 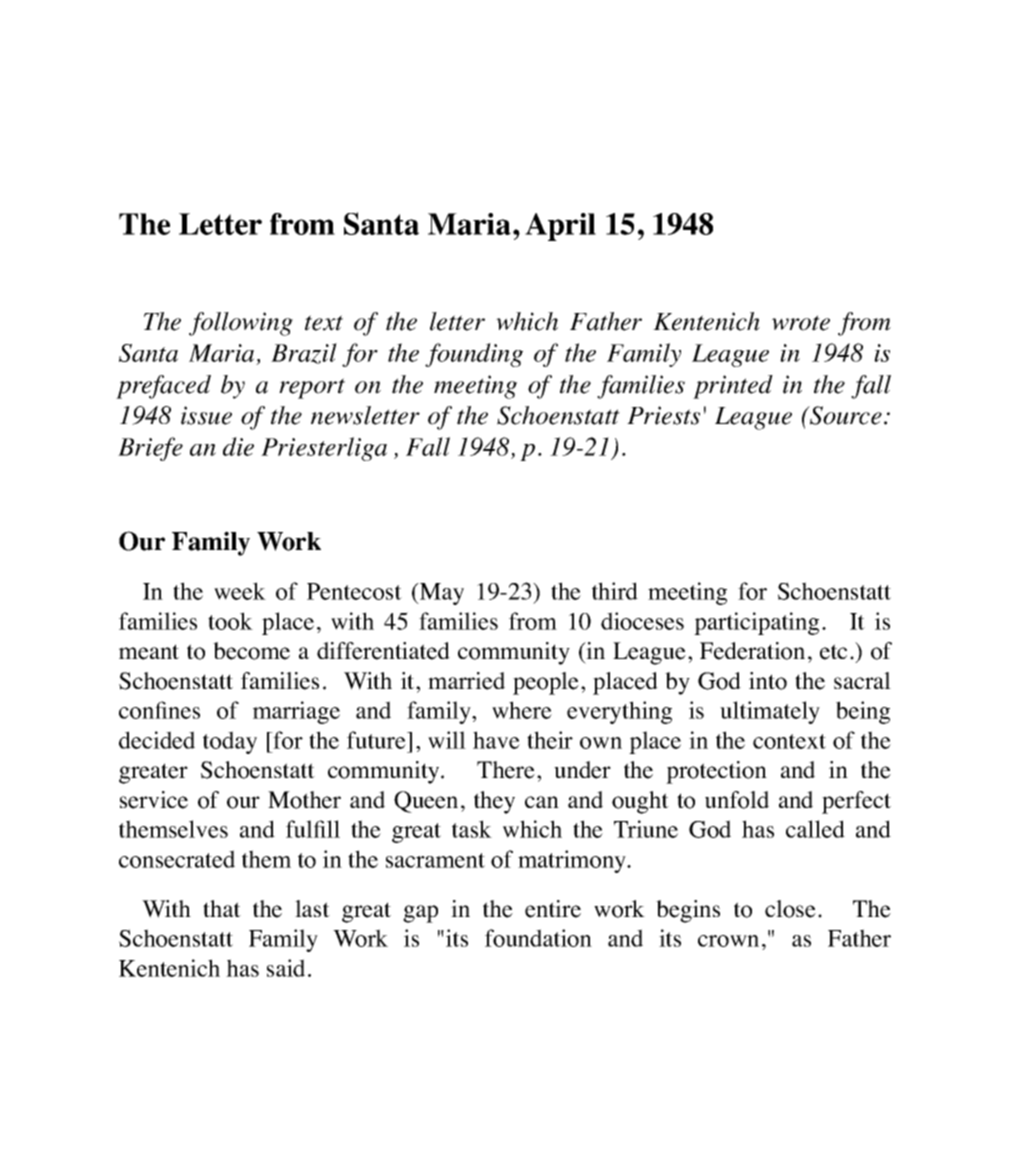 What do you see at coordinates (240, 591) in the document?
I see `week` at bounding box center [240, 591].
